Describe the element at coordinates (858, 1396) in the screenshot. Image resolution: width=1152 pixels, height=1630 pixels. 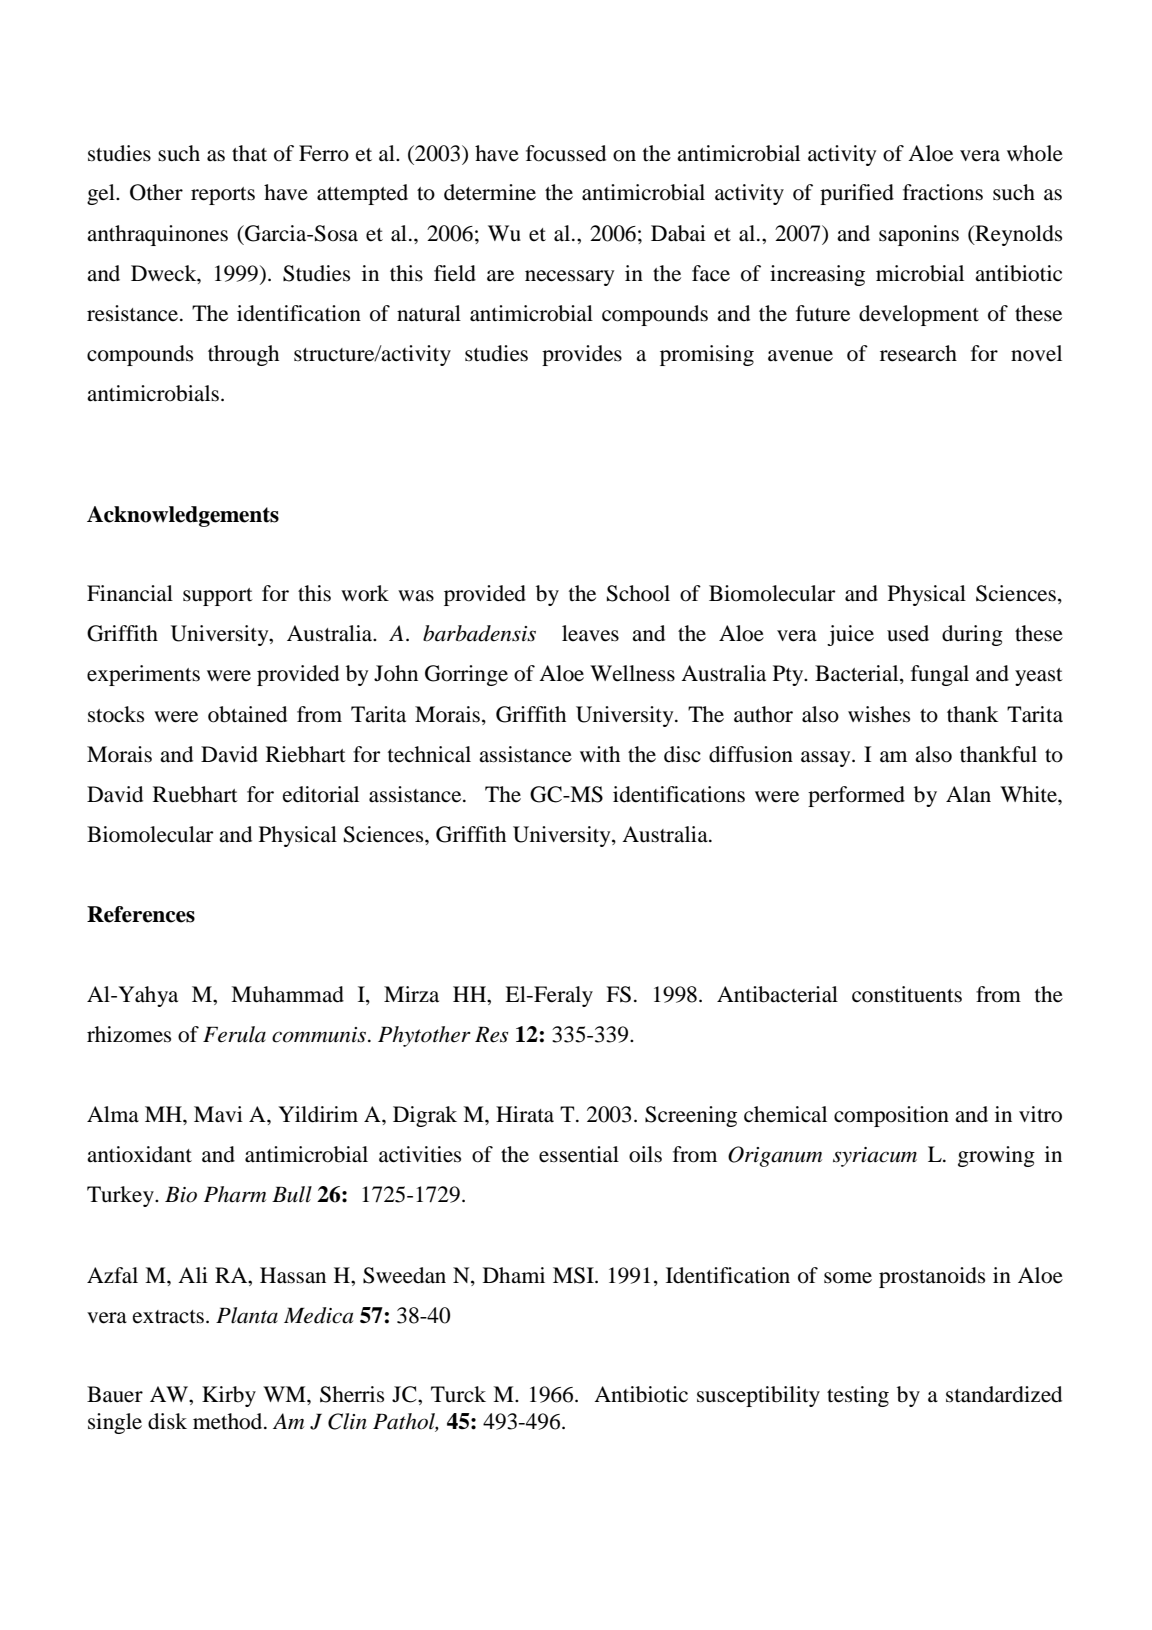
I see `testing` at that location.
